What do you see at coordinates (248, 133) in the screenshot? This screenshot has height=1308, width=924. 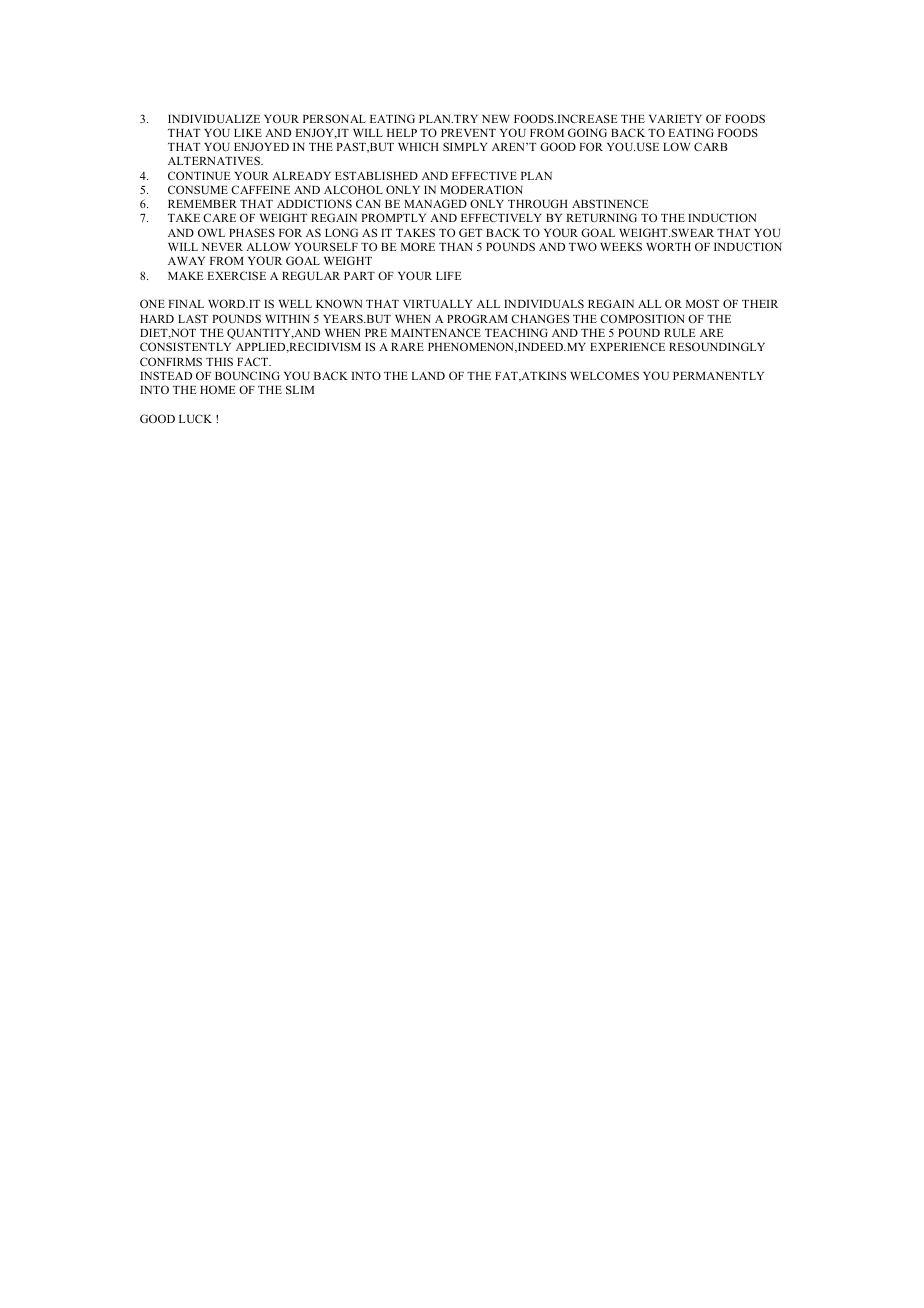 I see `LIKE` at bounding box center [248, 133].
